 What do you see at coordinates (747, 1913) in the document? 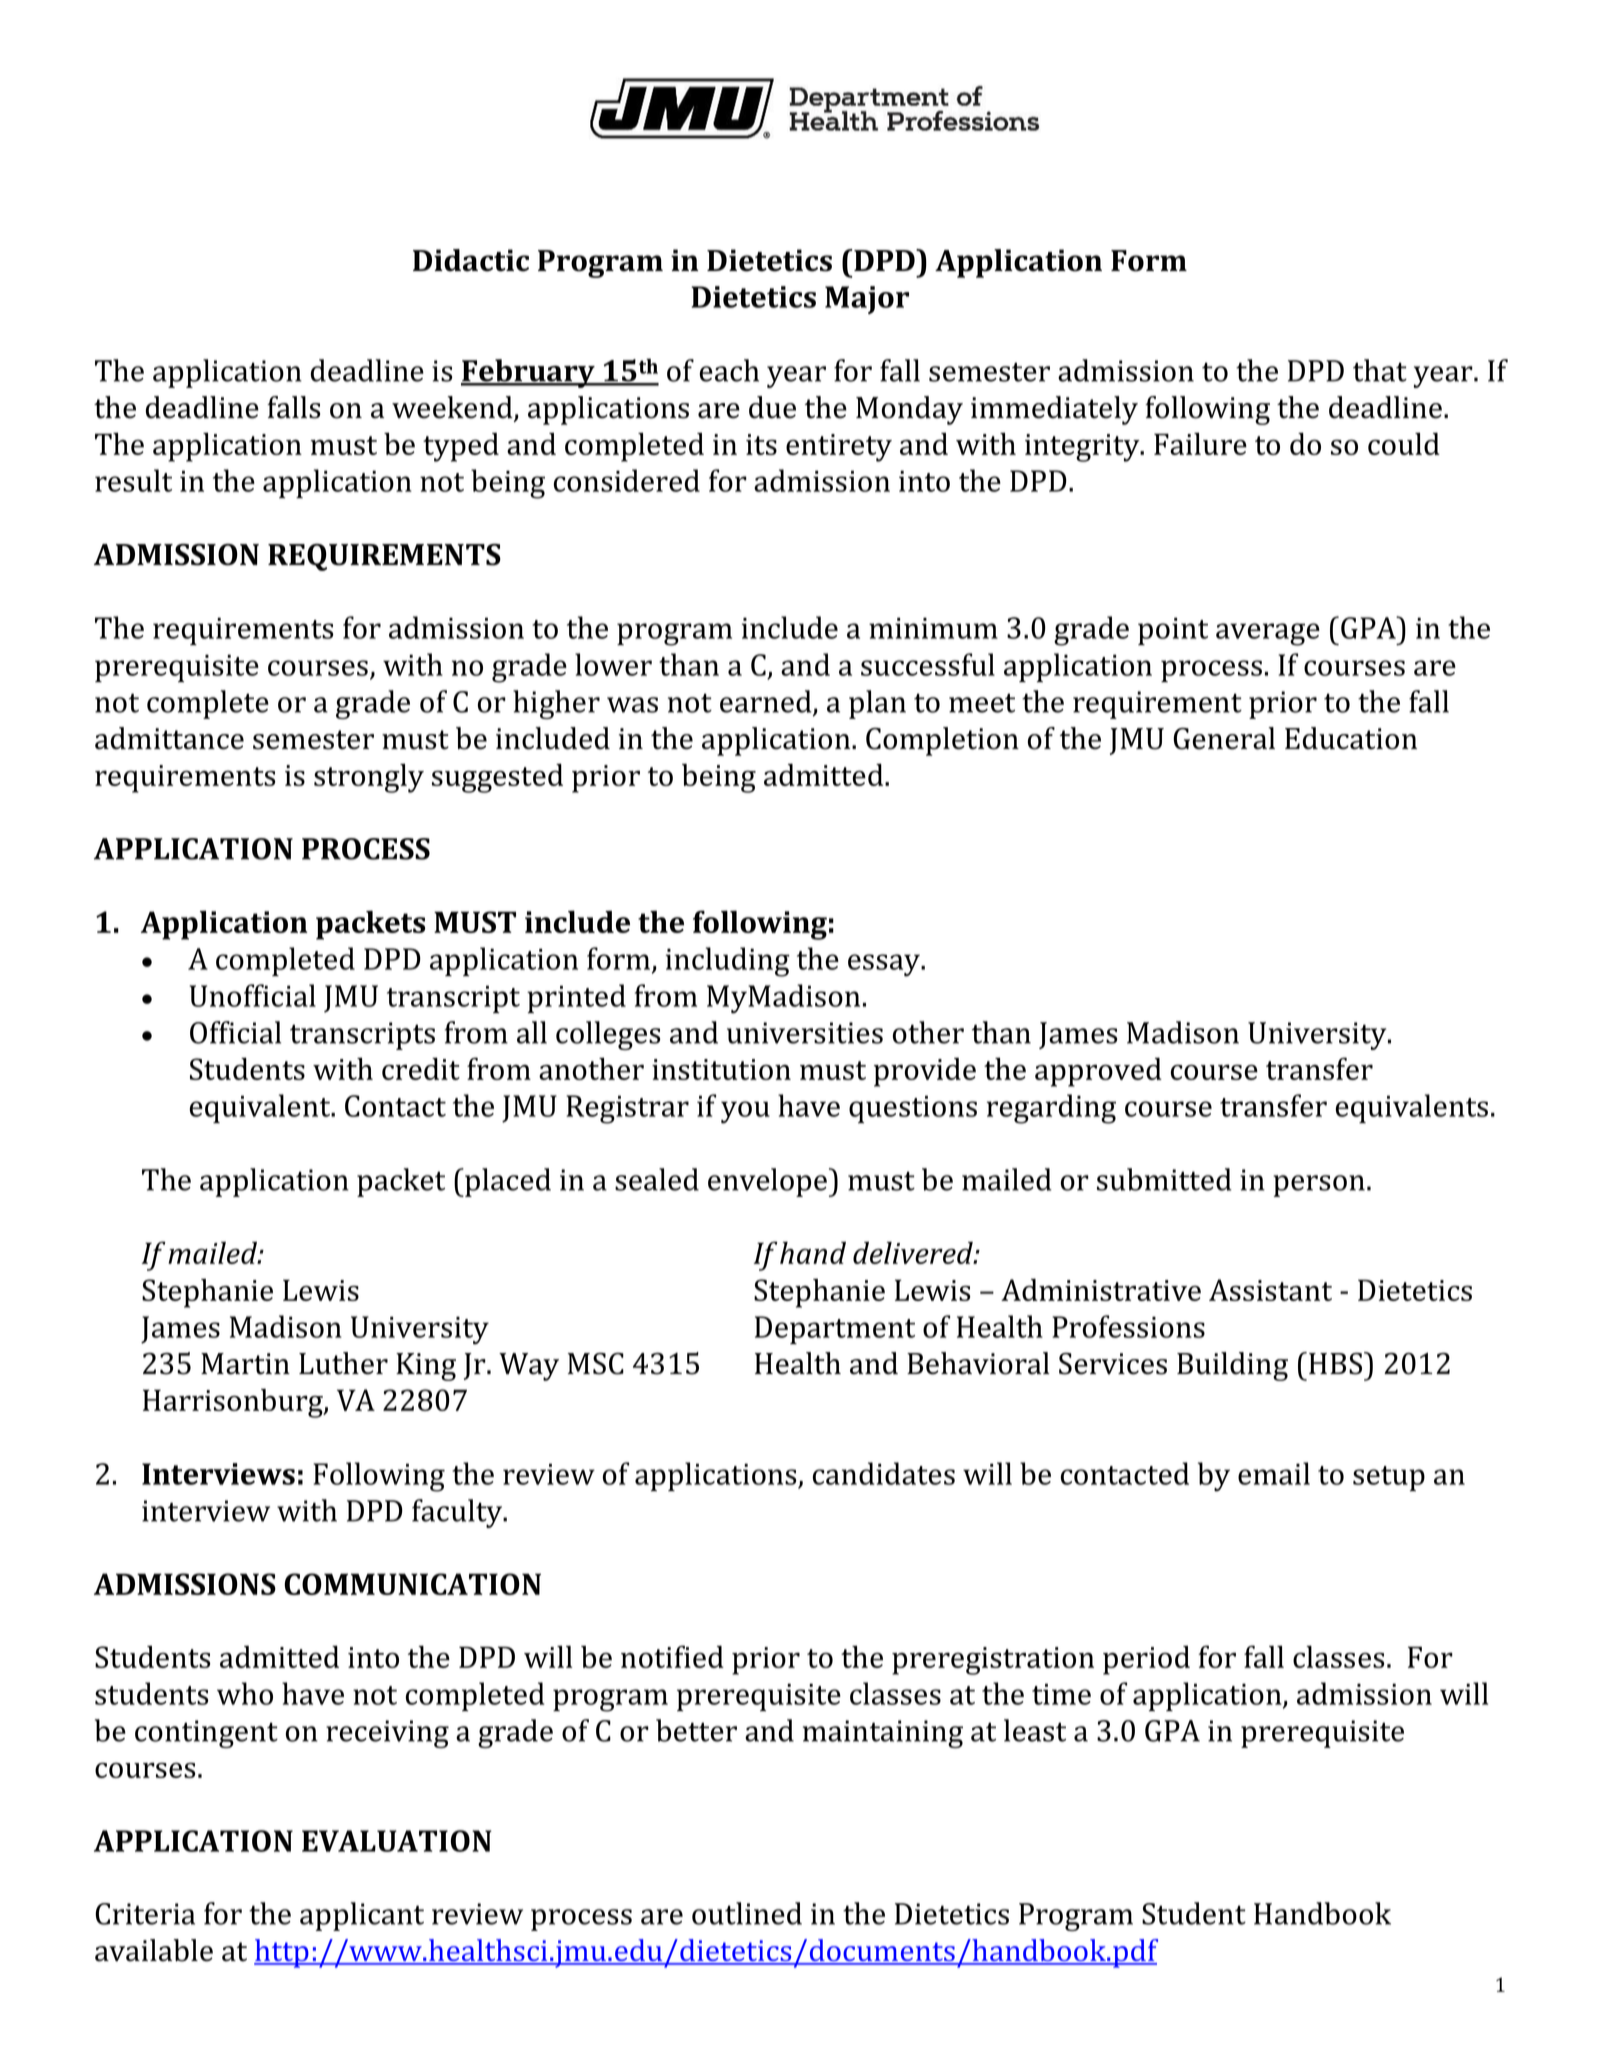
I see `outlined` at bounding box center [747, 1913].
